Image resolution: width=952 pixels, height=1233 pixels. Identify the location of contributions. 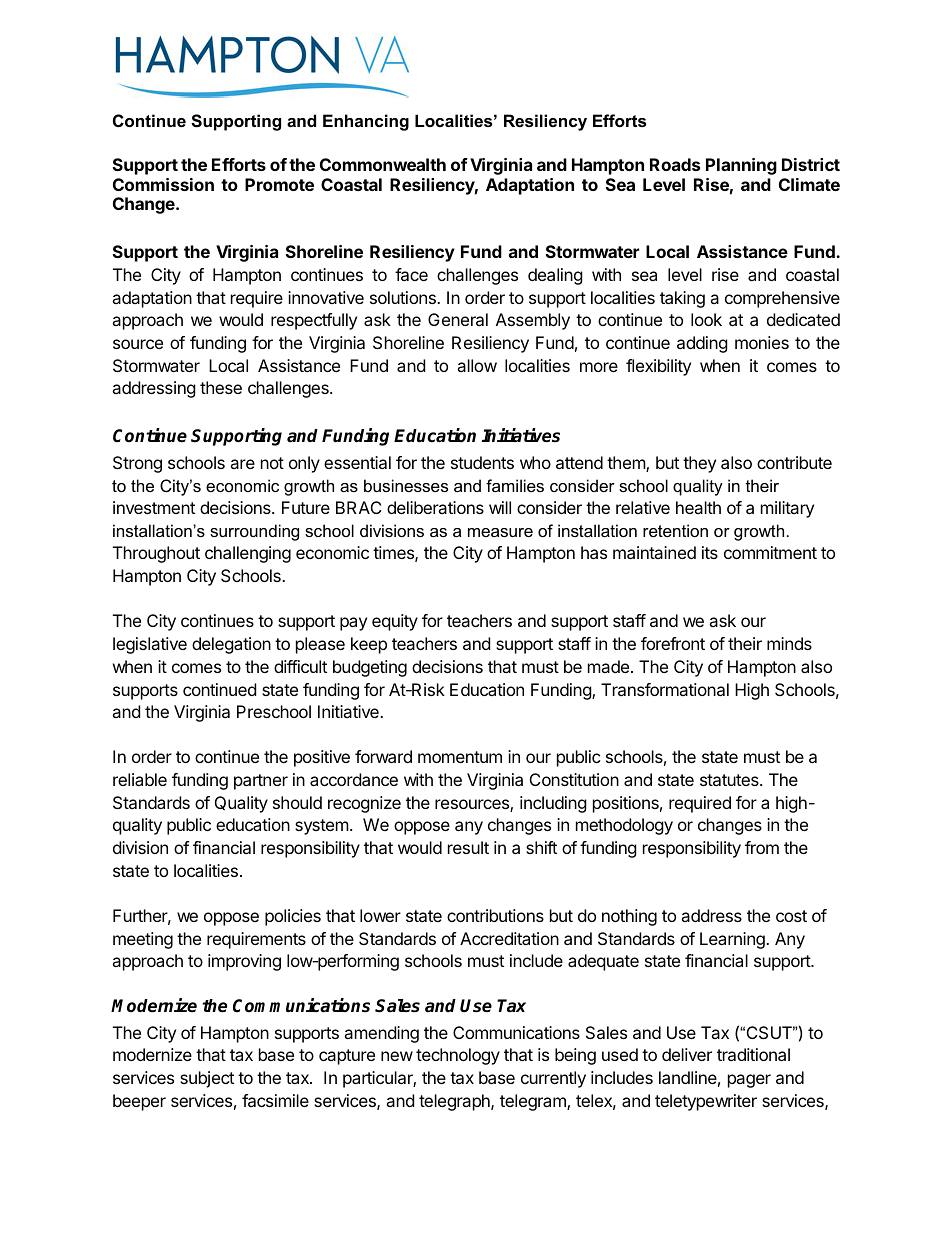
(495, 915).
